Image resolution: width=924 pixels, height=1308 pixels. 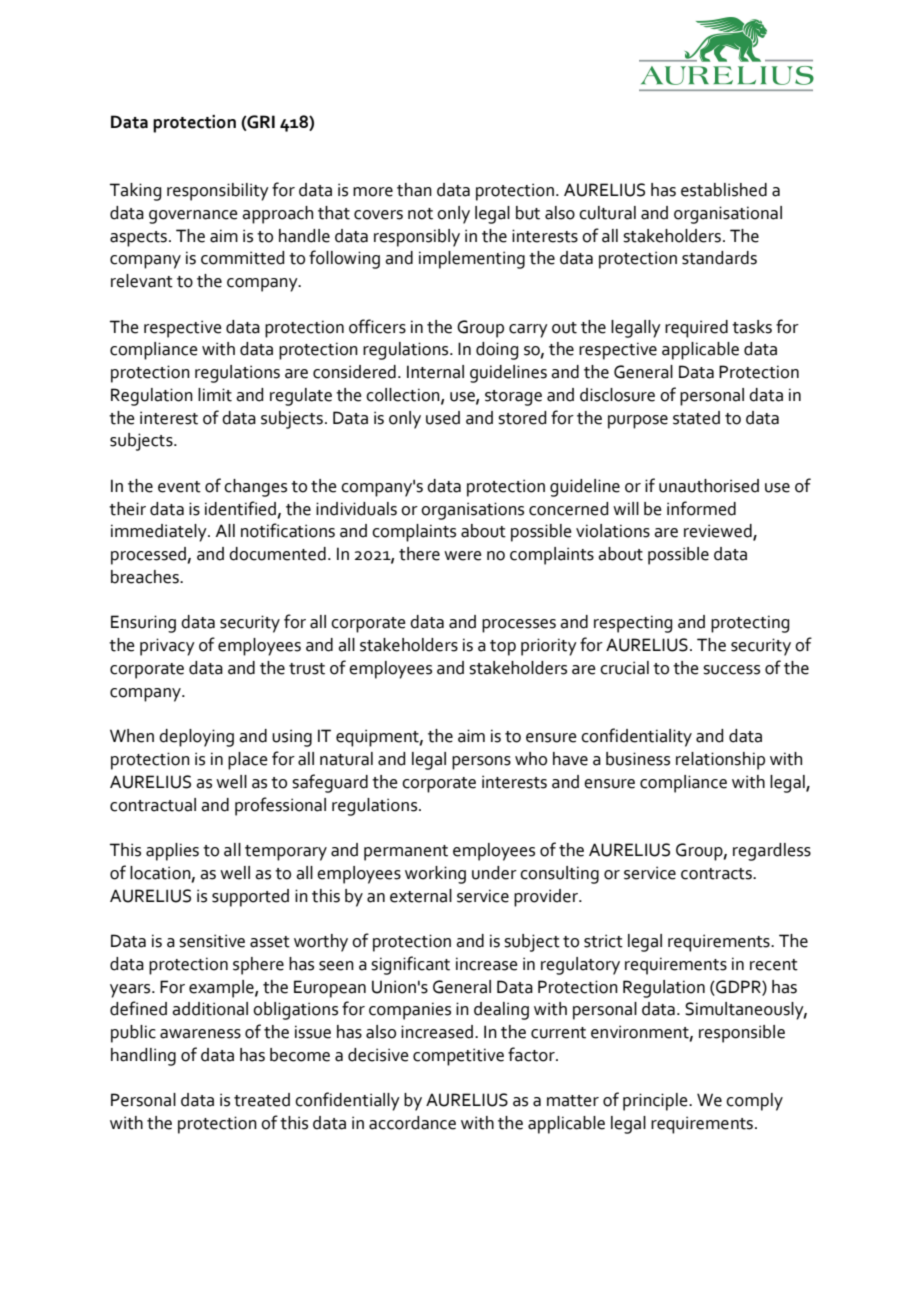 I want to click on privacy, so click(x=167, y=647).
